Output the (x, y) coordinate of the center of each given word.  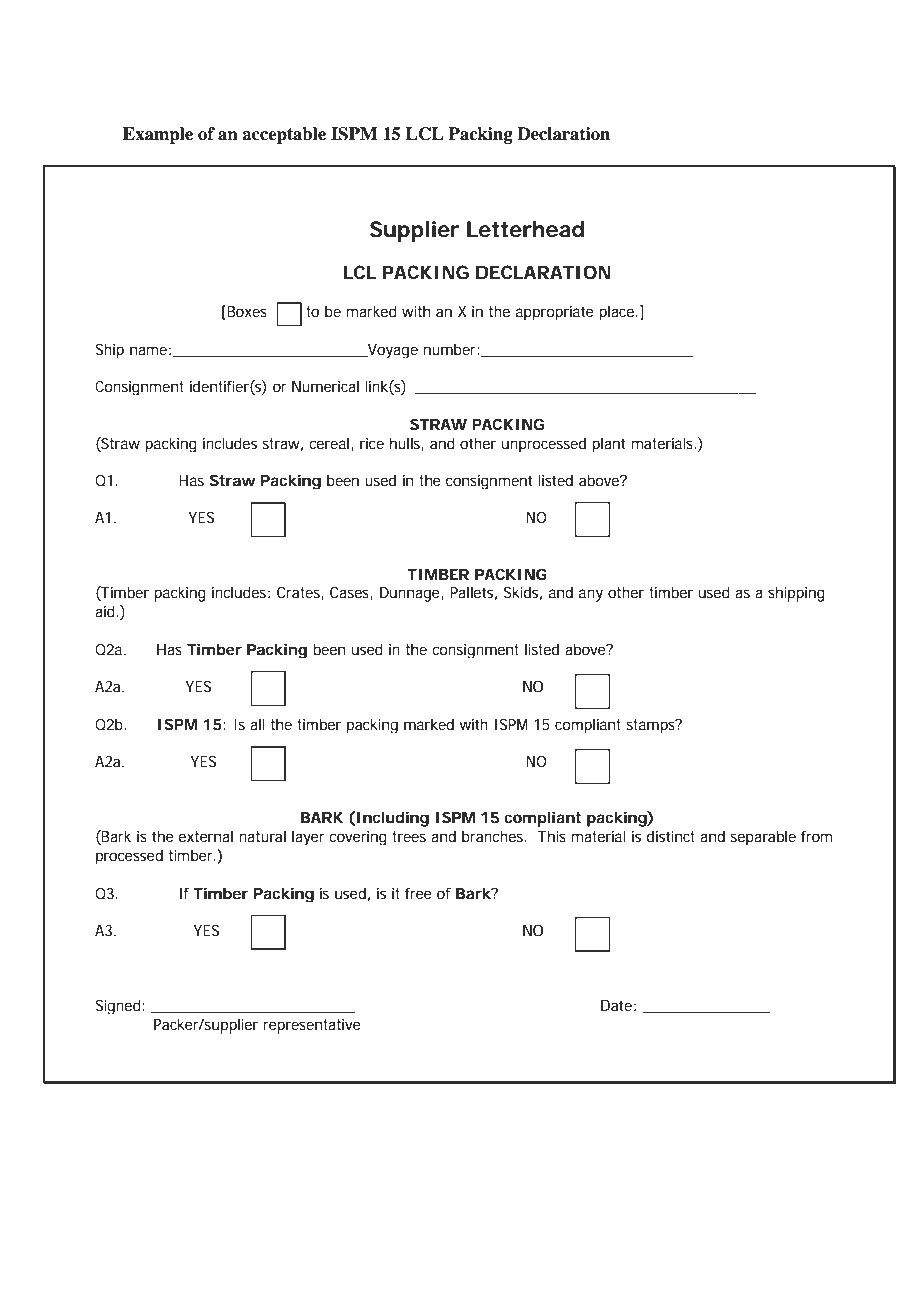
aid (105, 611)
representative (312, 1026)
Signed (118, 1006)
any (591, 595)
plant (608, 445)
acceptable (284, 135)
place (618, 313)
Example (158, 135)
